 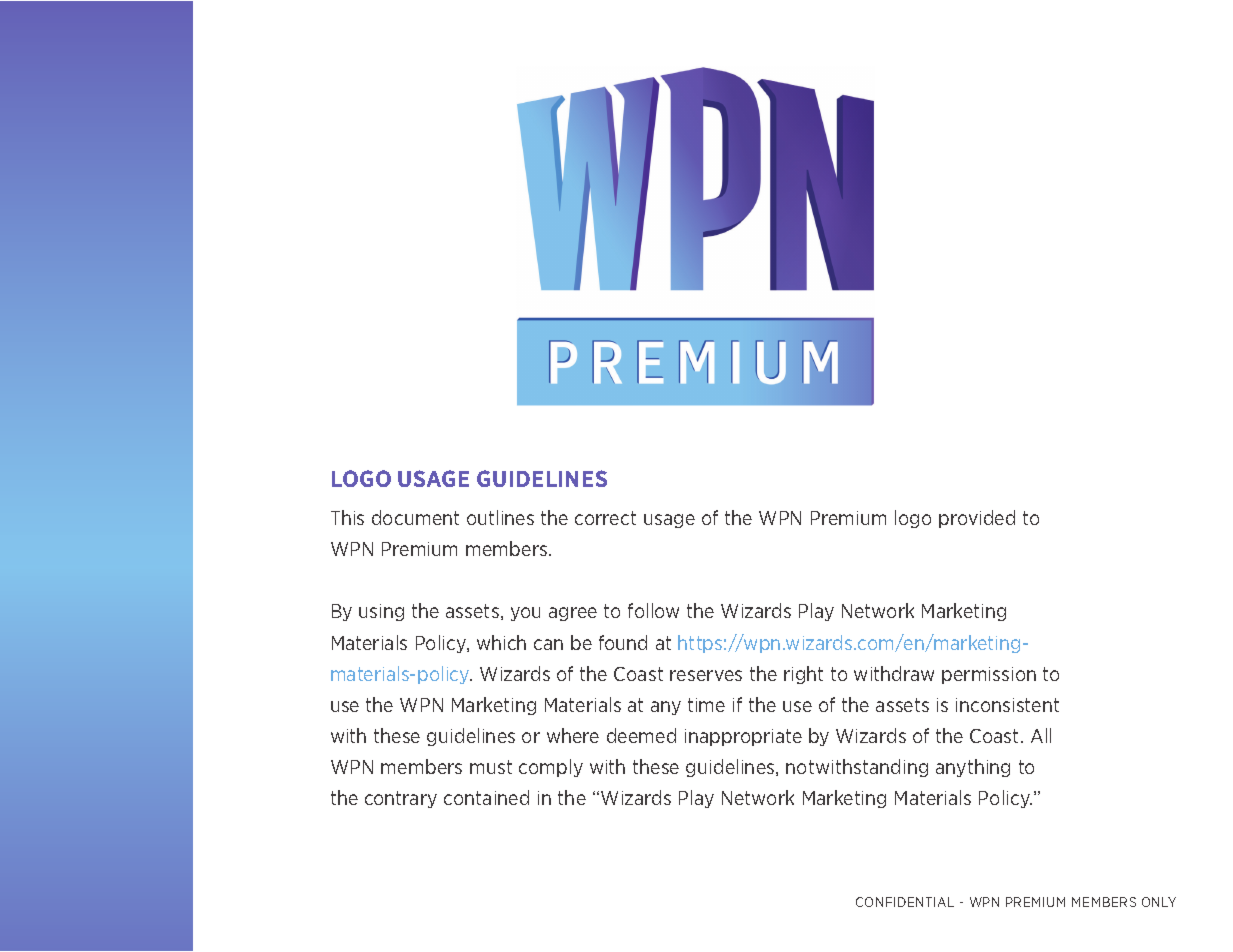 I want to click on anything, so click(x=973, y=768).
